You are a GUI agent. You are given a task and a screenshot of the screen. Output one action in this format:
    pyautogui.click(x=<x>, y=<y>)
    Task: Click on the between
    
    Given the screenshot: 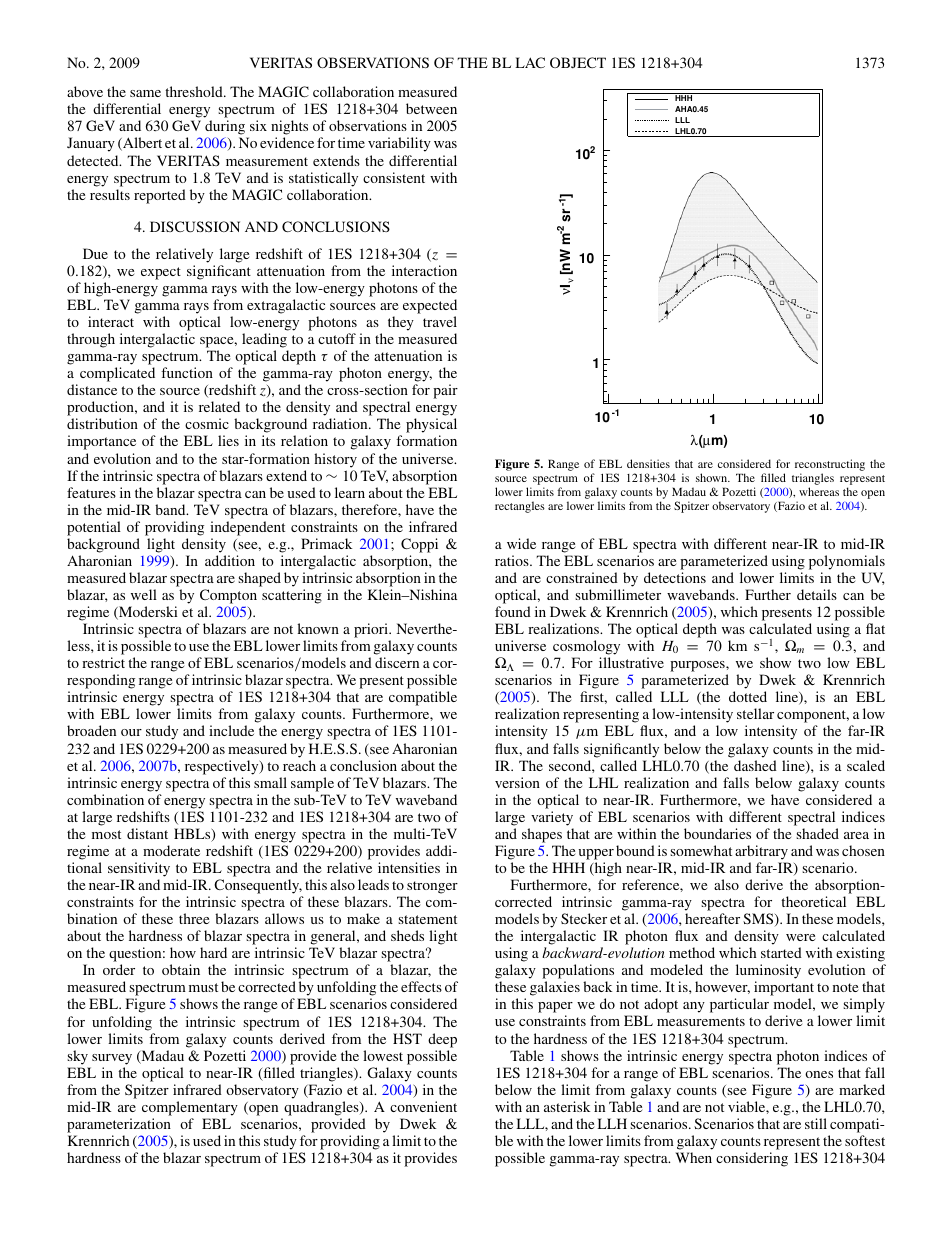 What is the action you would take?
    pyautogui.click(x=431, y=108)
